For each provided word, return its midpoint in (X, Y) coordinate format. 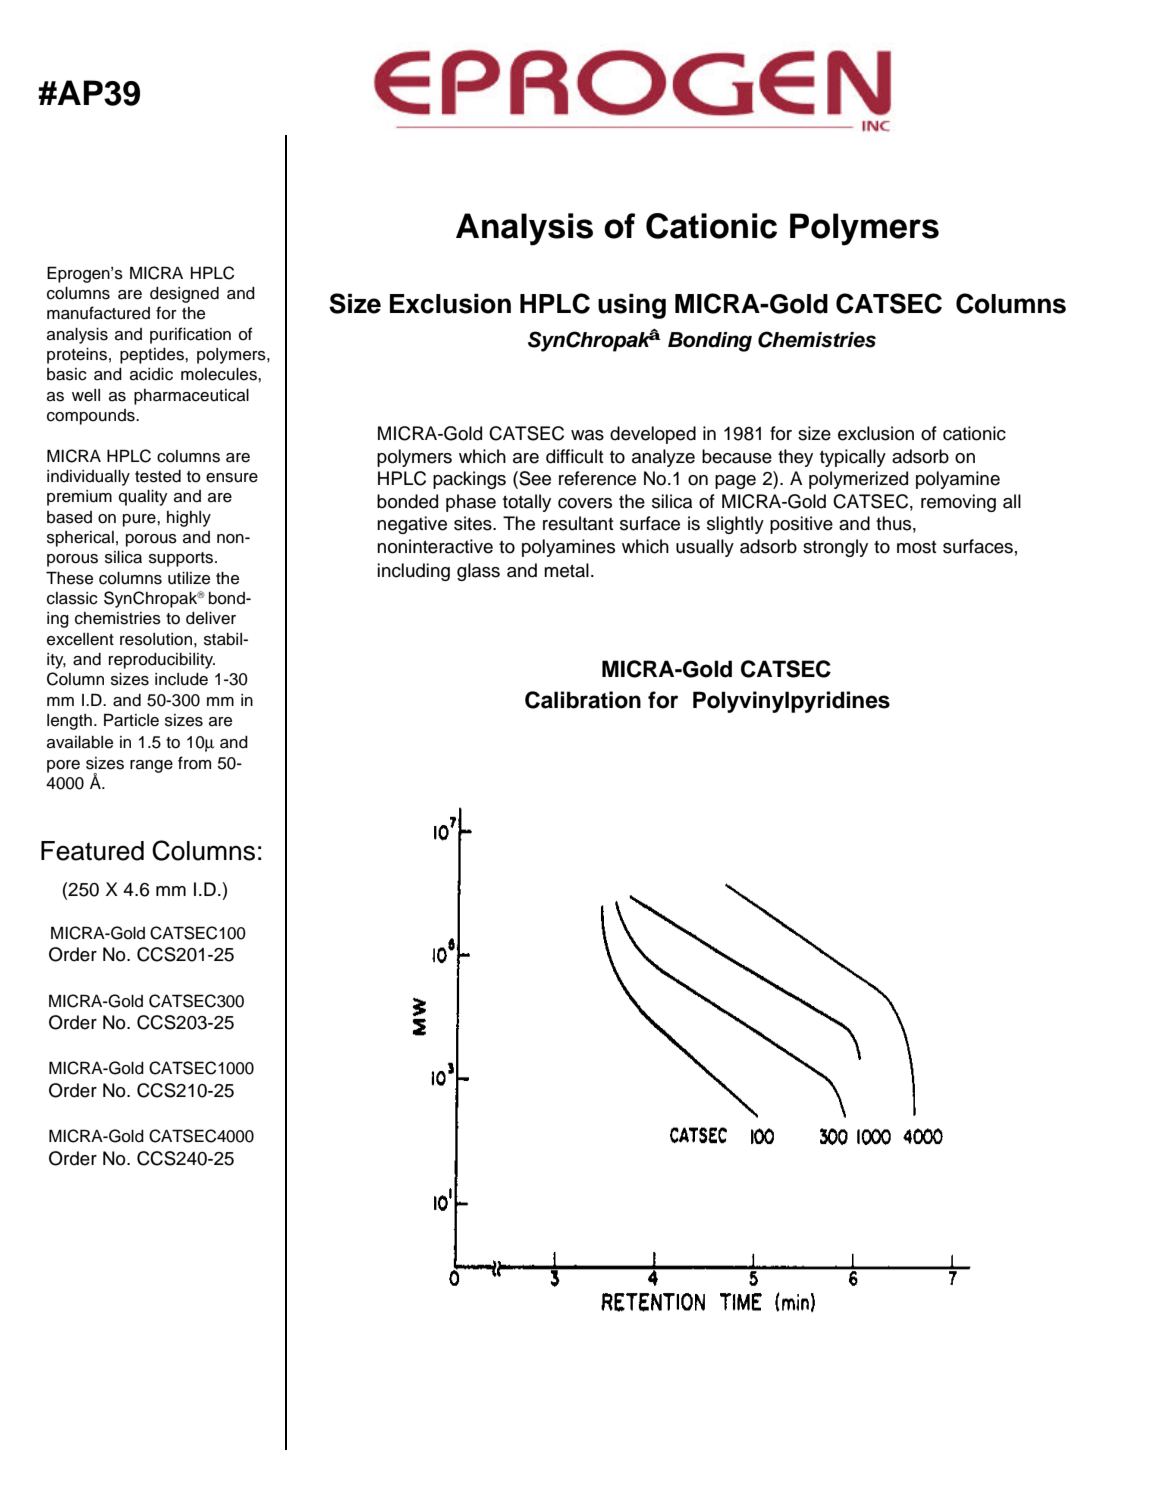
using (632, 306)
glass (478, 572)
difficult (575, 456)
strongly (835, 548)
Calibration (583, 700)
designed (184, 295)
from (194, 763)
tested (158, 476)
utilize (189, 578)
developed (653, 435)
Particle (131, 720)
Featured (92, 851)
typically (853, 458)
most (917, 547)
